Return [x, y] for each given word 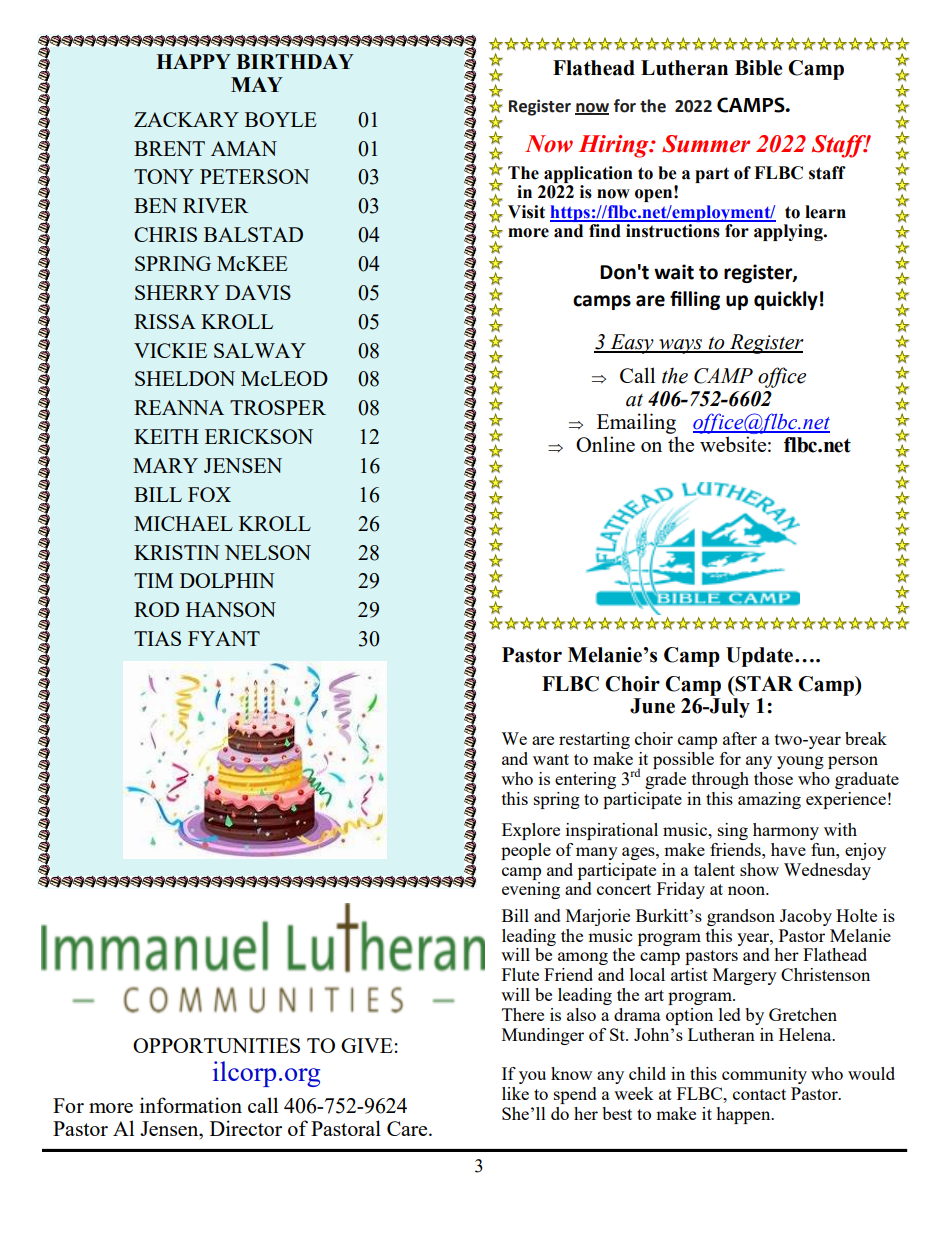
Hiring [615, 146]
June [652, 706]
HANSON [231, 609]
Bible [758, 68]
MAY [257, 84]
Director [246, 1128]
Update [761, 657]
